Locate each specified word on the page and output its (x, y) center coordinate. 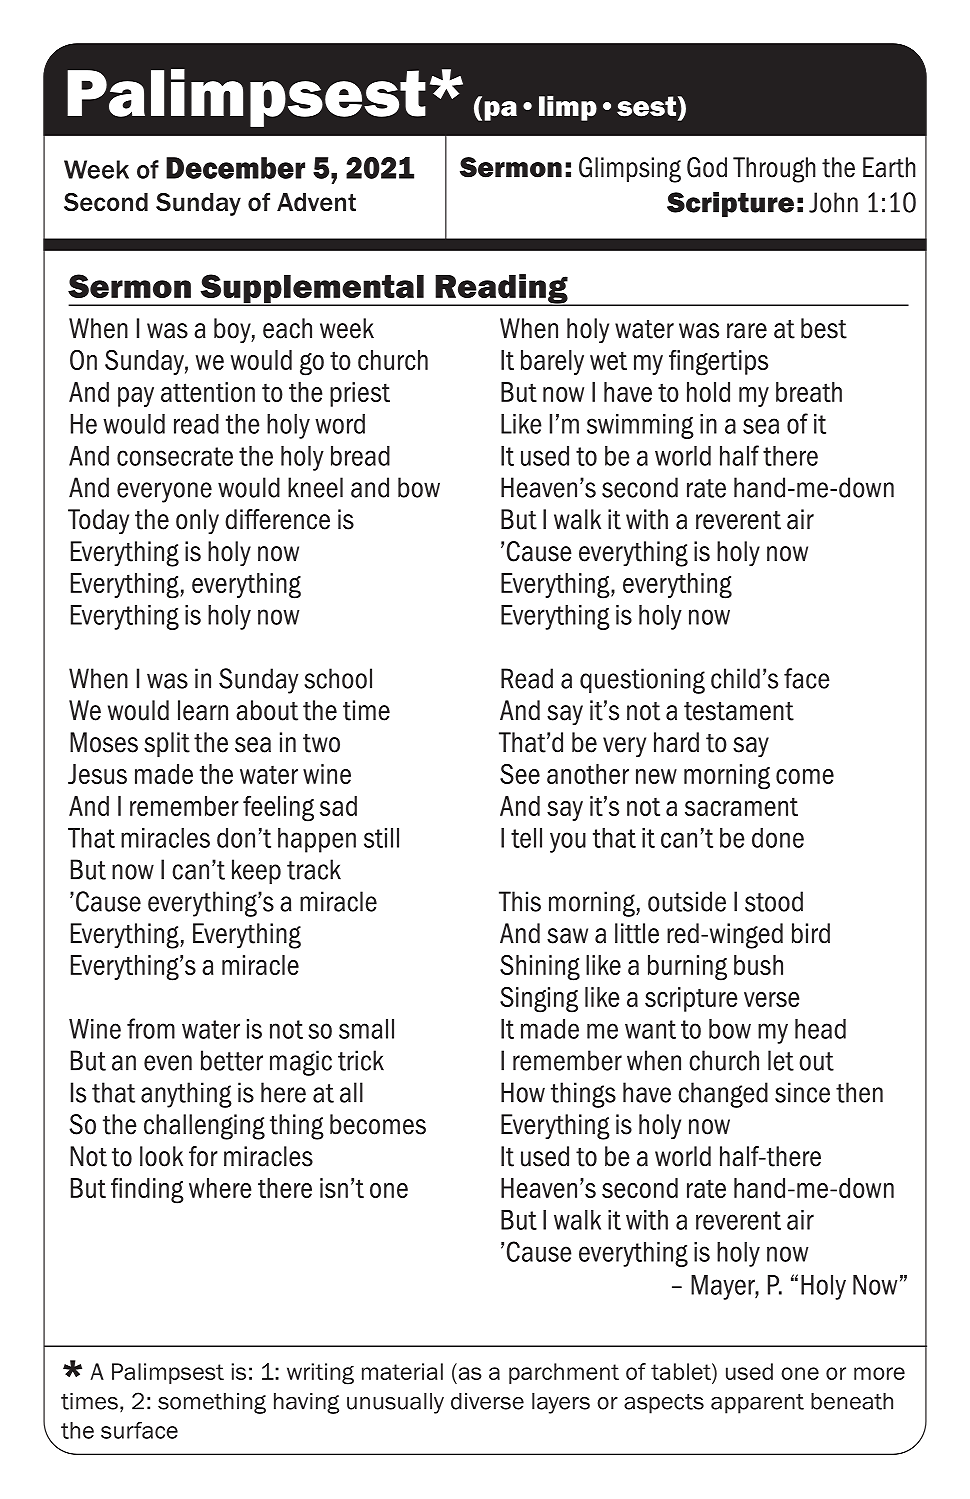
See (520, 774)
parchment (564, 1373)
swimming (640, 426)
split (167, 744)
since (802, 1092)
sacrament (741, 806)
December (235, 168)
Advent (316, 202)
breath (809, 392)
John (833, 202)
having (306, 1403)
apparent (757, 1404)
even (168, 1063)
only (197, 521)
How (523, 1092)
